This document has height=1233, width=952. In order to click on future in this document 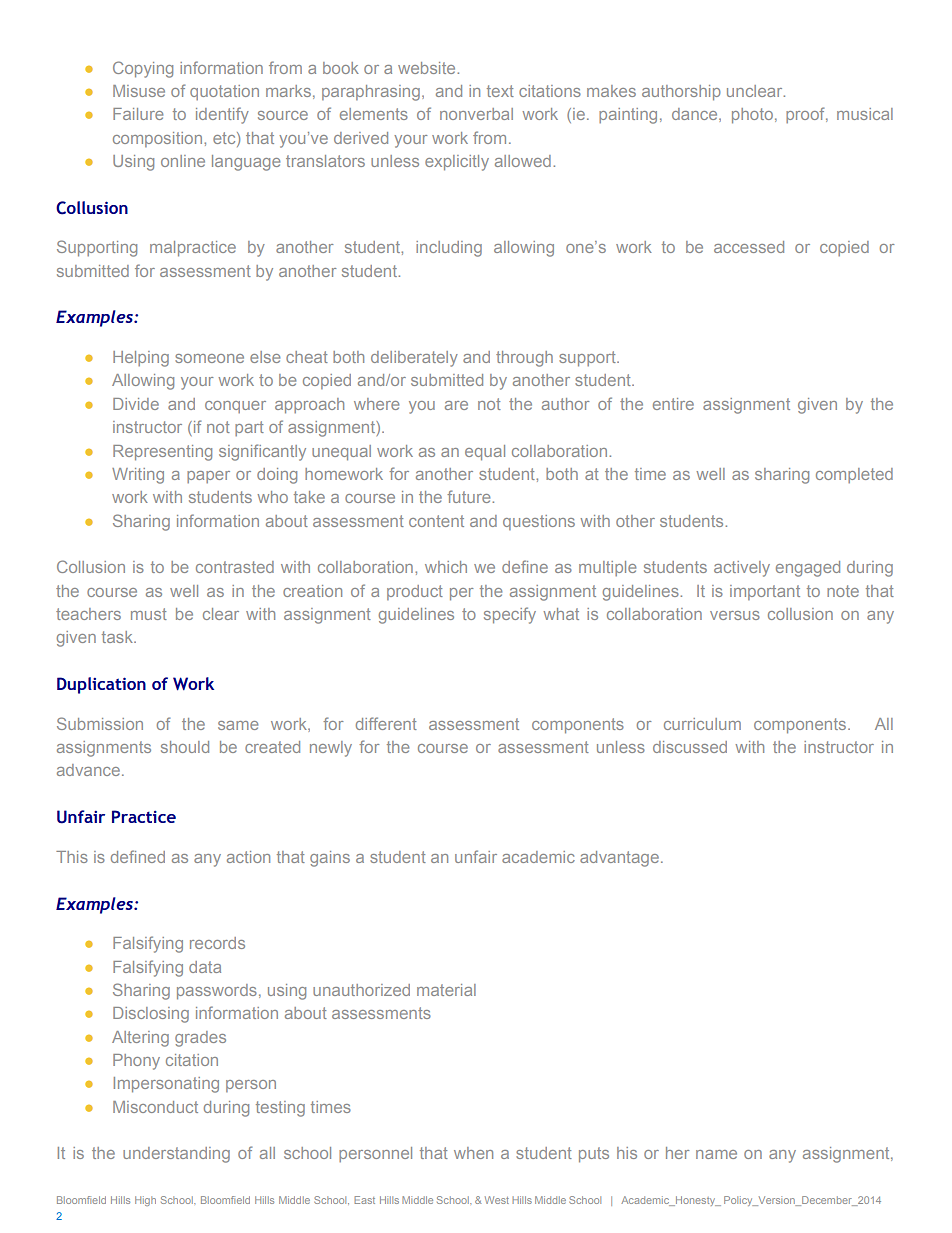, I will do `click(470, 496)`.
